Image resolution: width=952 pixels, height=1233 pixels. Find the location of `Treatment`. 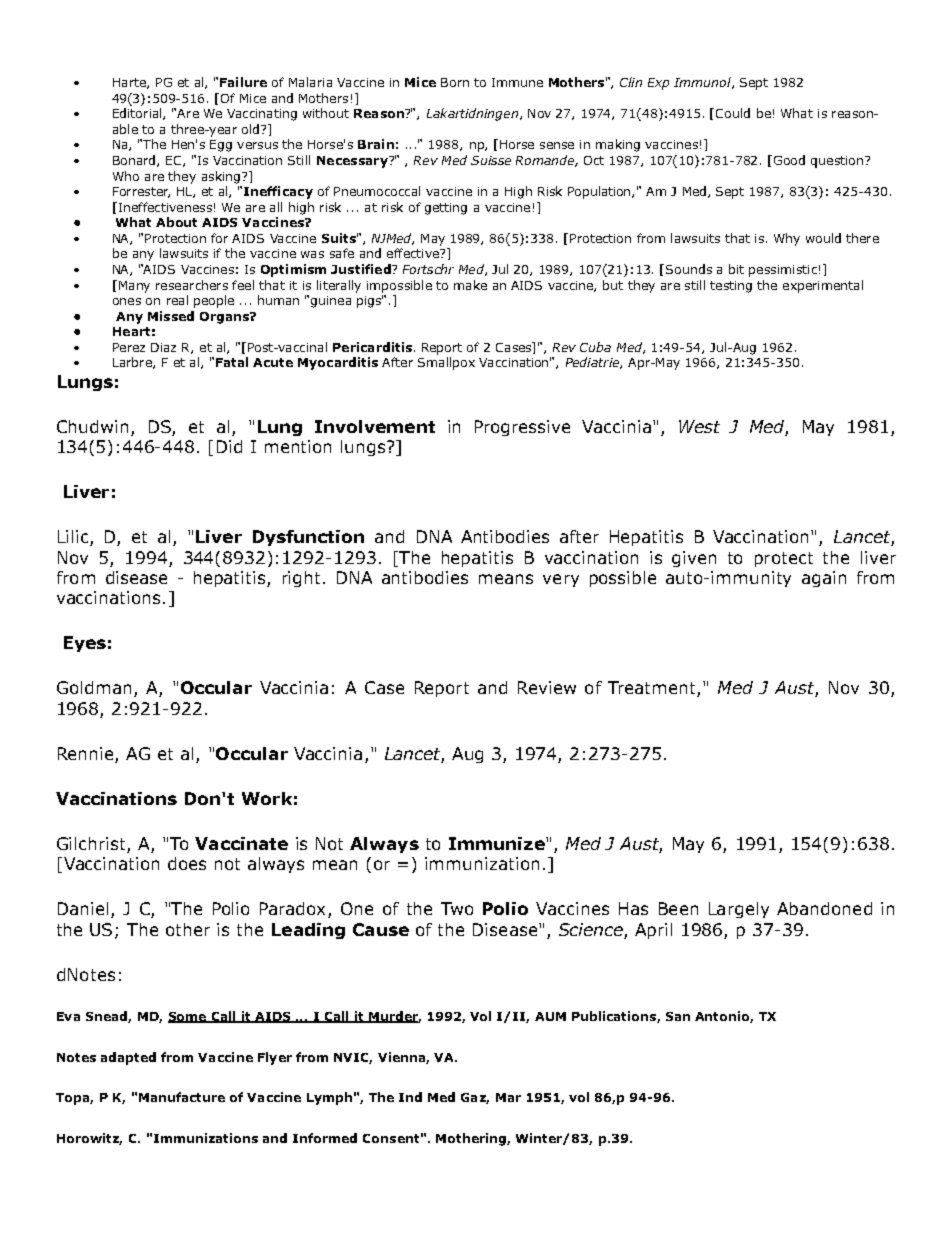

Treatment is located at coordinates (653, 689).
